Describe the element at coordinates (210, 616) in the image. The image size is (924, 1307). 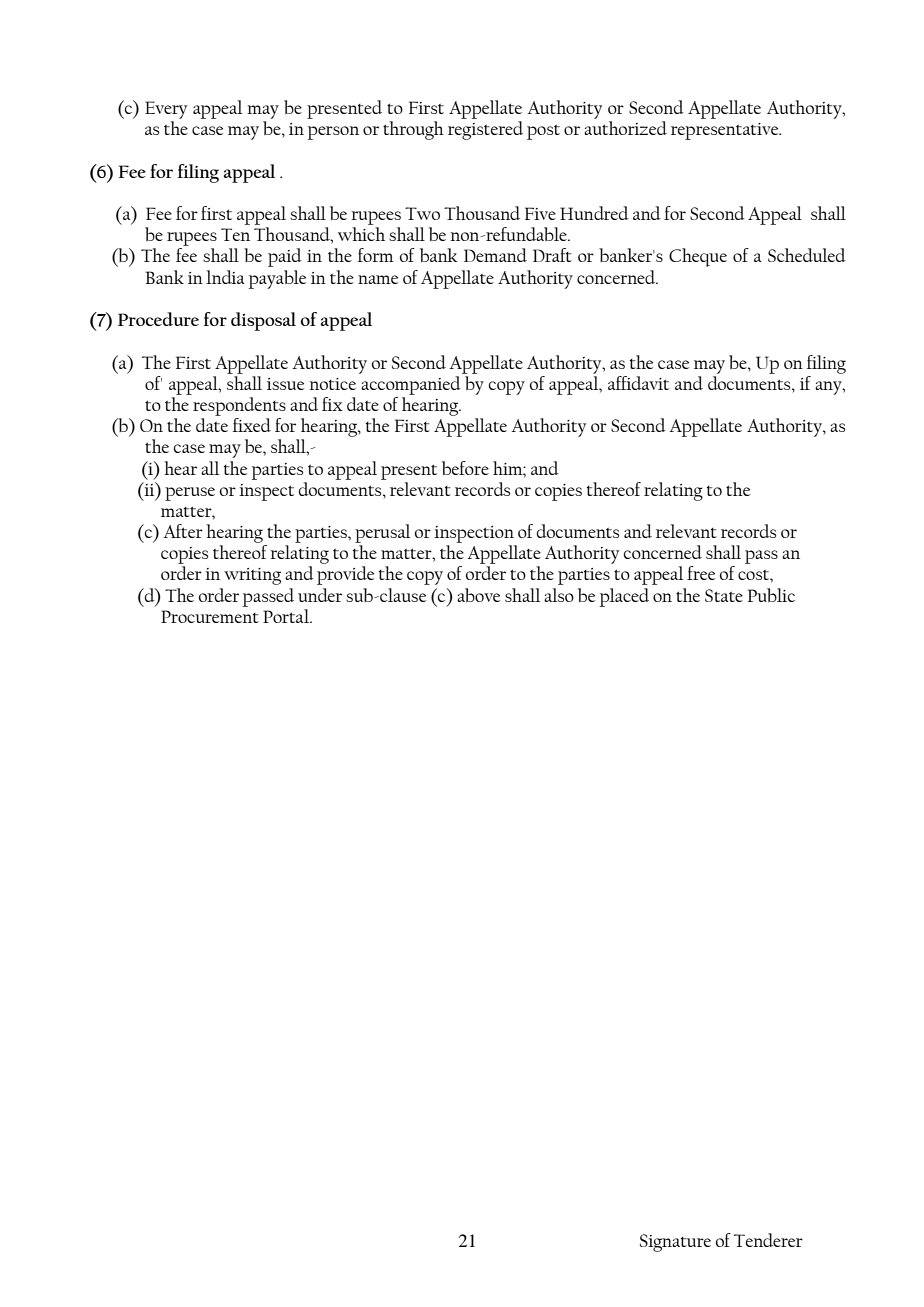
I see `Procurement` at that location.
